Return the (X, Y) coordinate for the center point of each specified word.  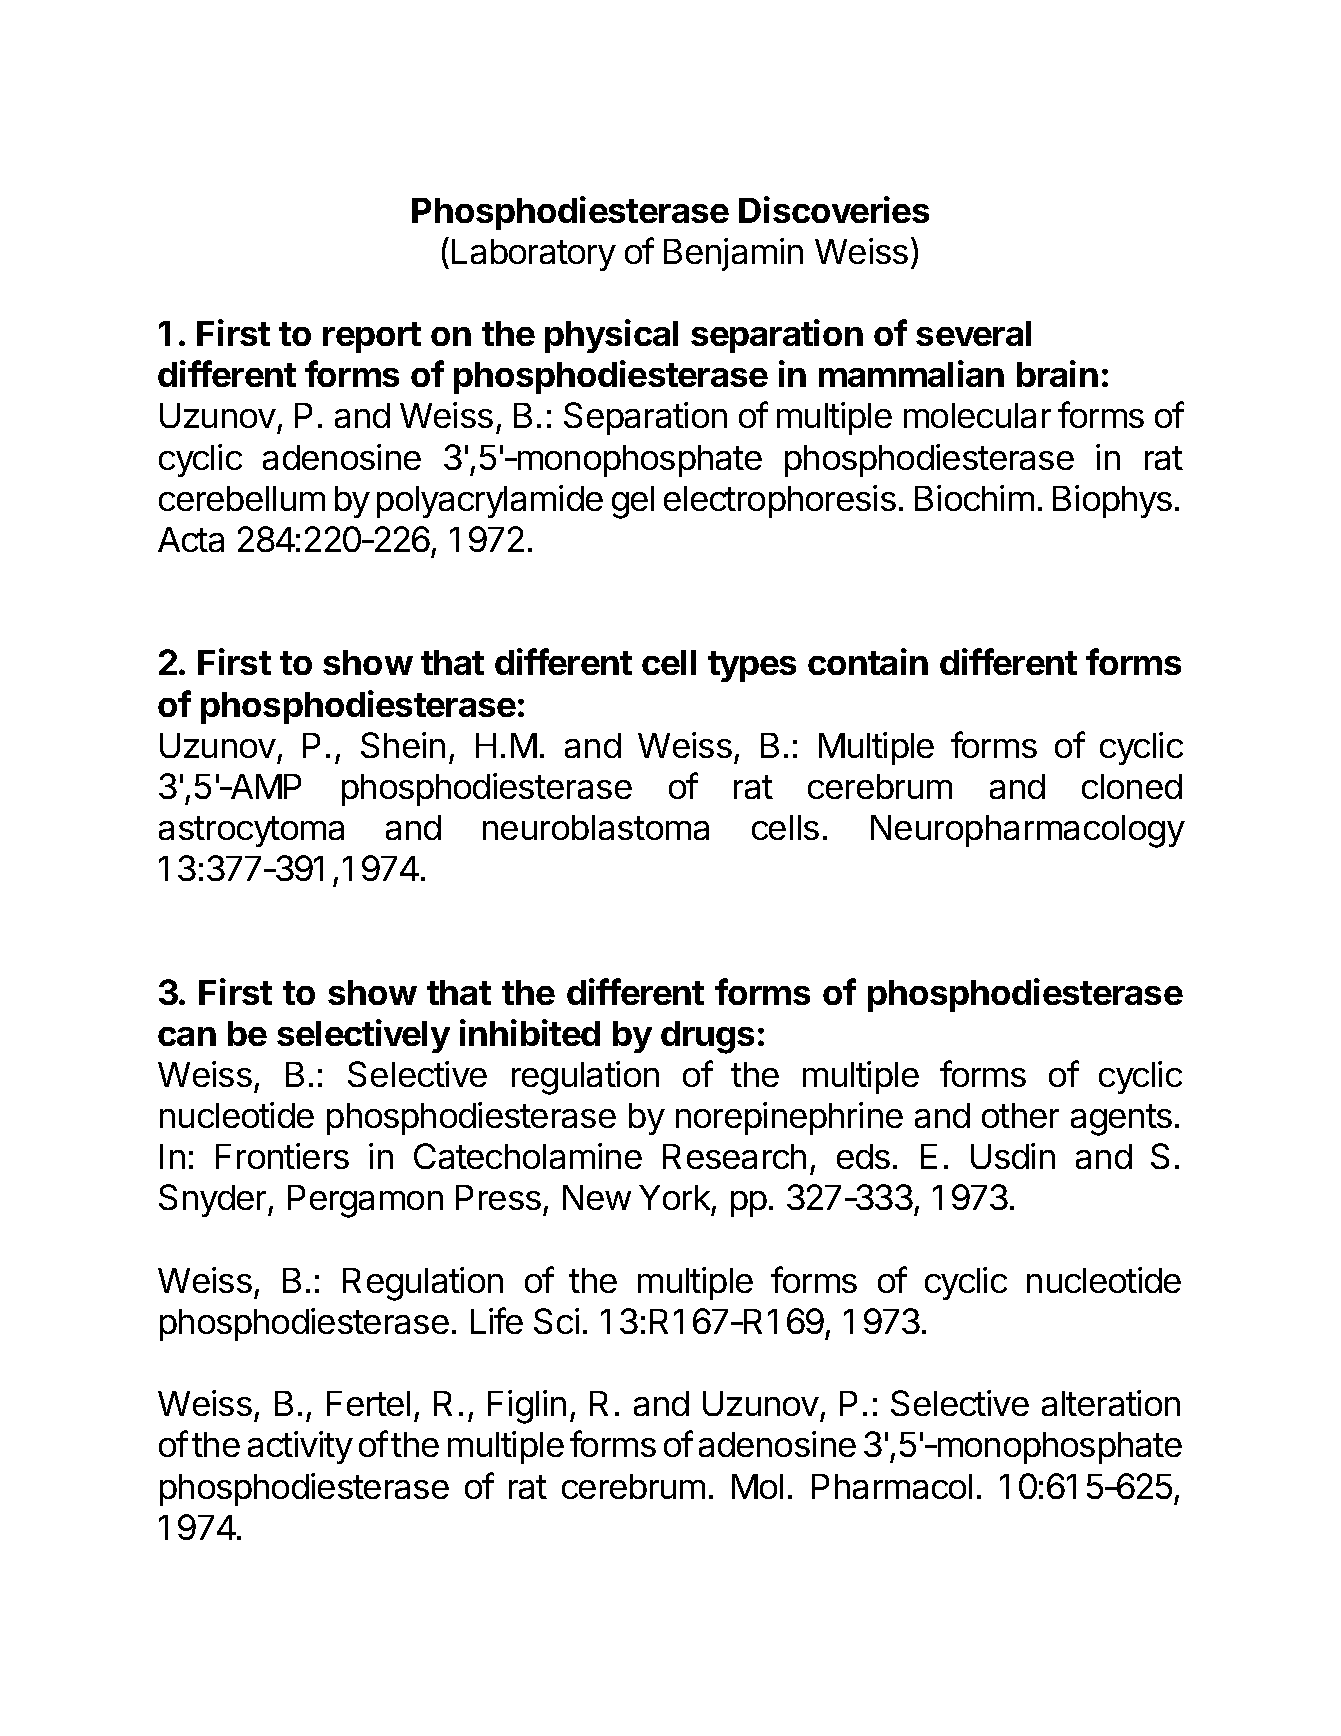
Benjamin (733, 254)
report (372, 337)
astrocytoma (251, 831)
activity (300, 1447)
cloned (1132, 786)
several (973, 333)
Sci (556, 1321)
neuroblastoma (596, 827)
